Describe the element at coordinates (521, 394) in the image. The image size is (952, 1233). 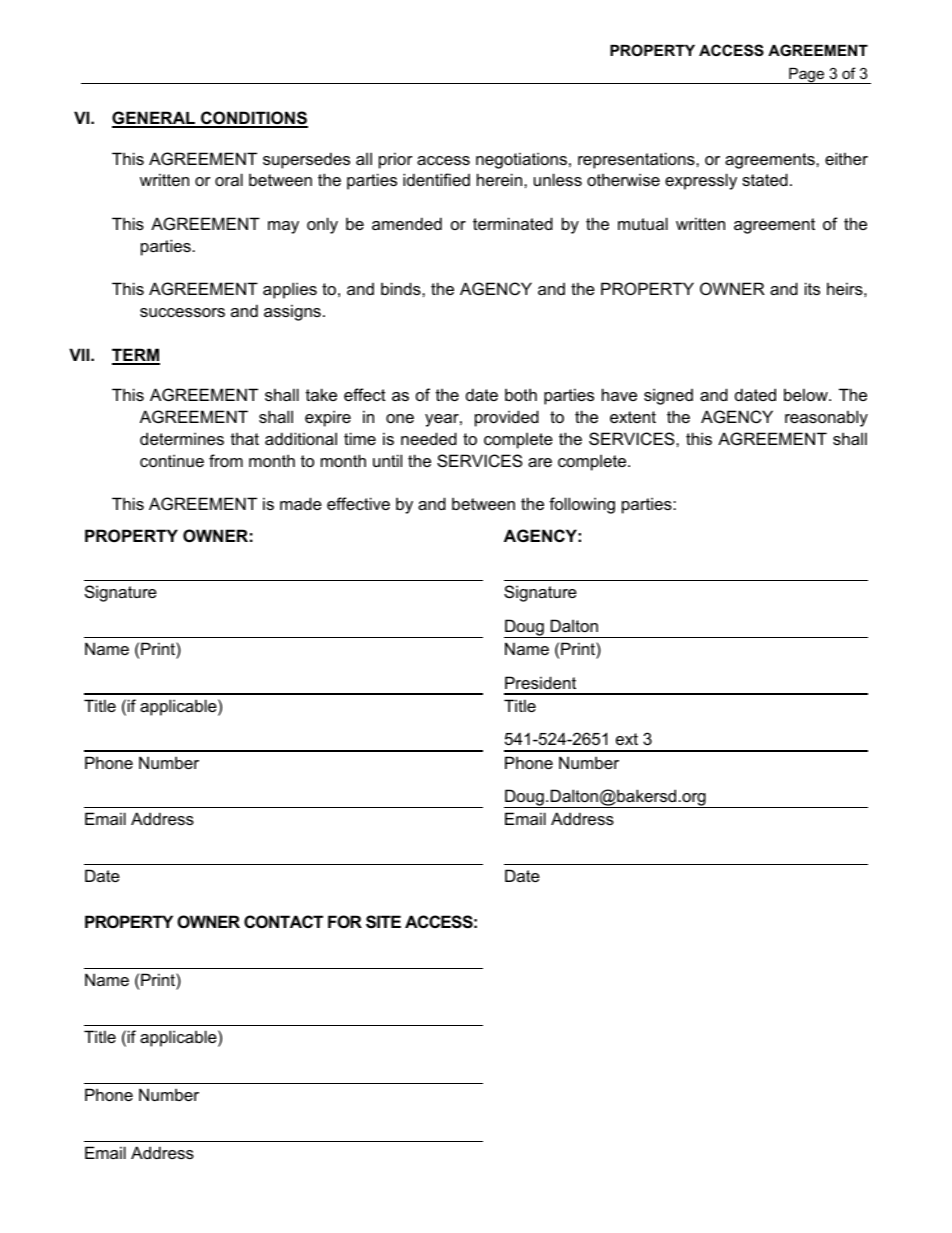
I see `both` at that location.
